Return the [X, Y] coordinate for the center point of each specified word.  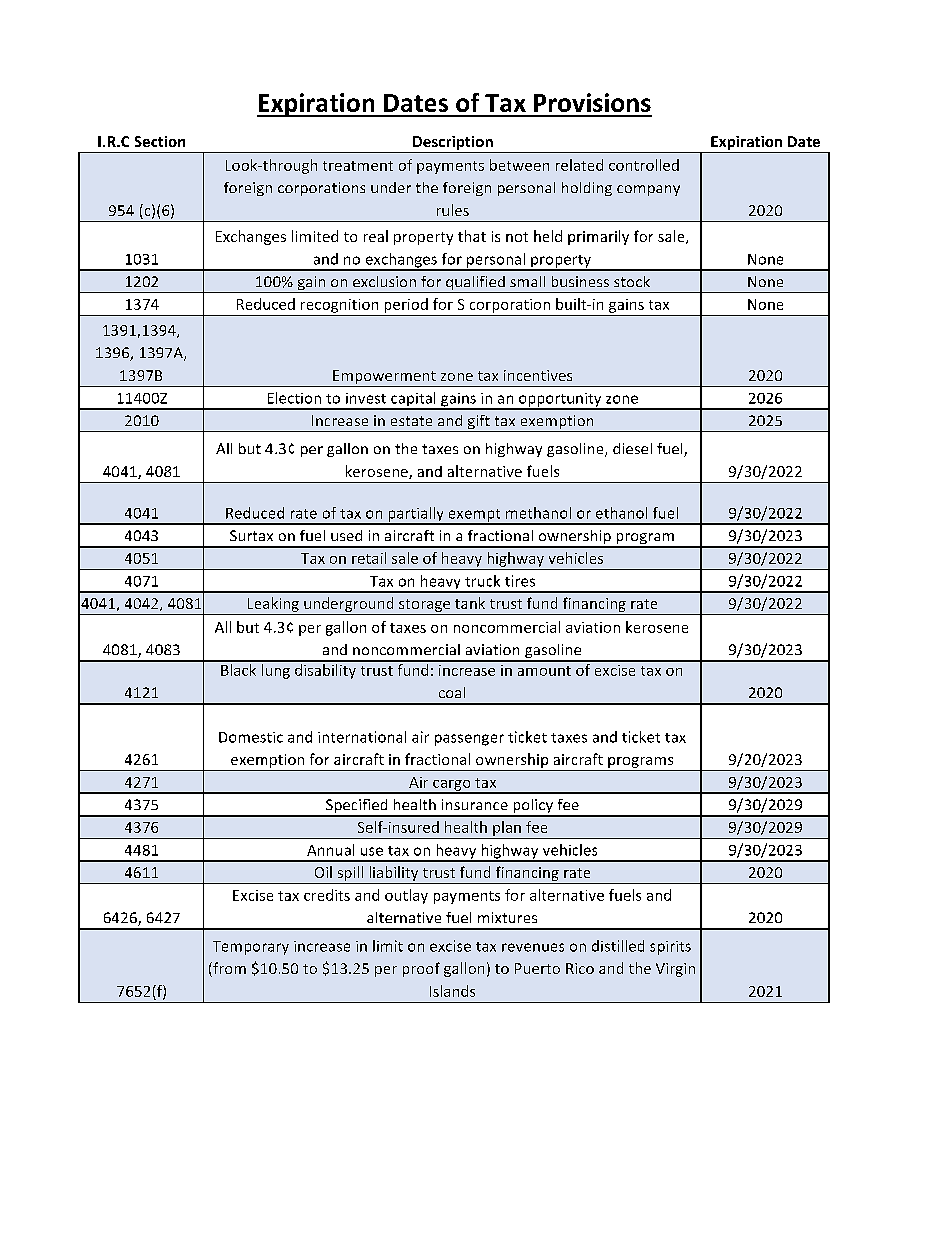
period [406, 305]
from [228, 969]
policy [533, 807]
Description [453, 144]
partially [416, 515]
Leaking [273, 606]
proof [421, 969]
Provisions [592, 102]
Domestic [251, 737]
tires [520, 581]
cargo [452, 786]
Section [160, 141]
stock [632, 281]
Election [294, 398]
